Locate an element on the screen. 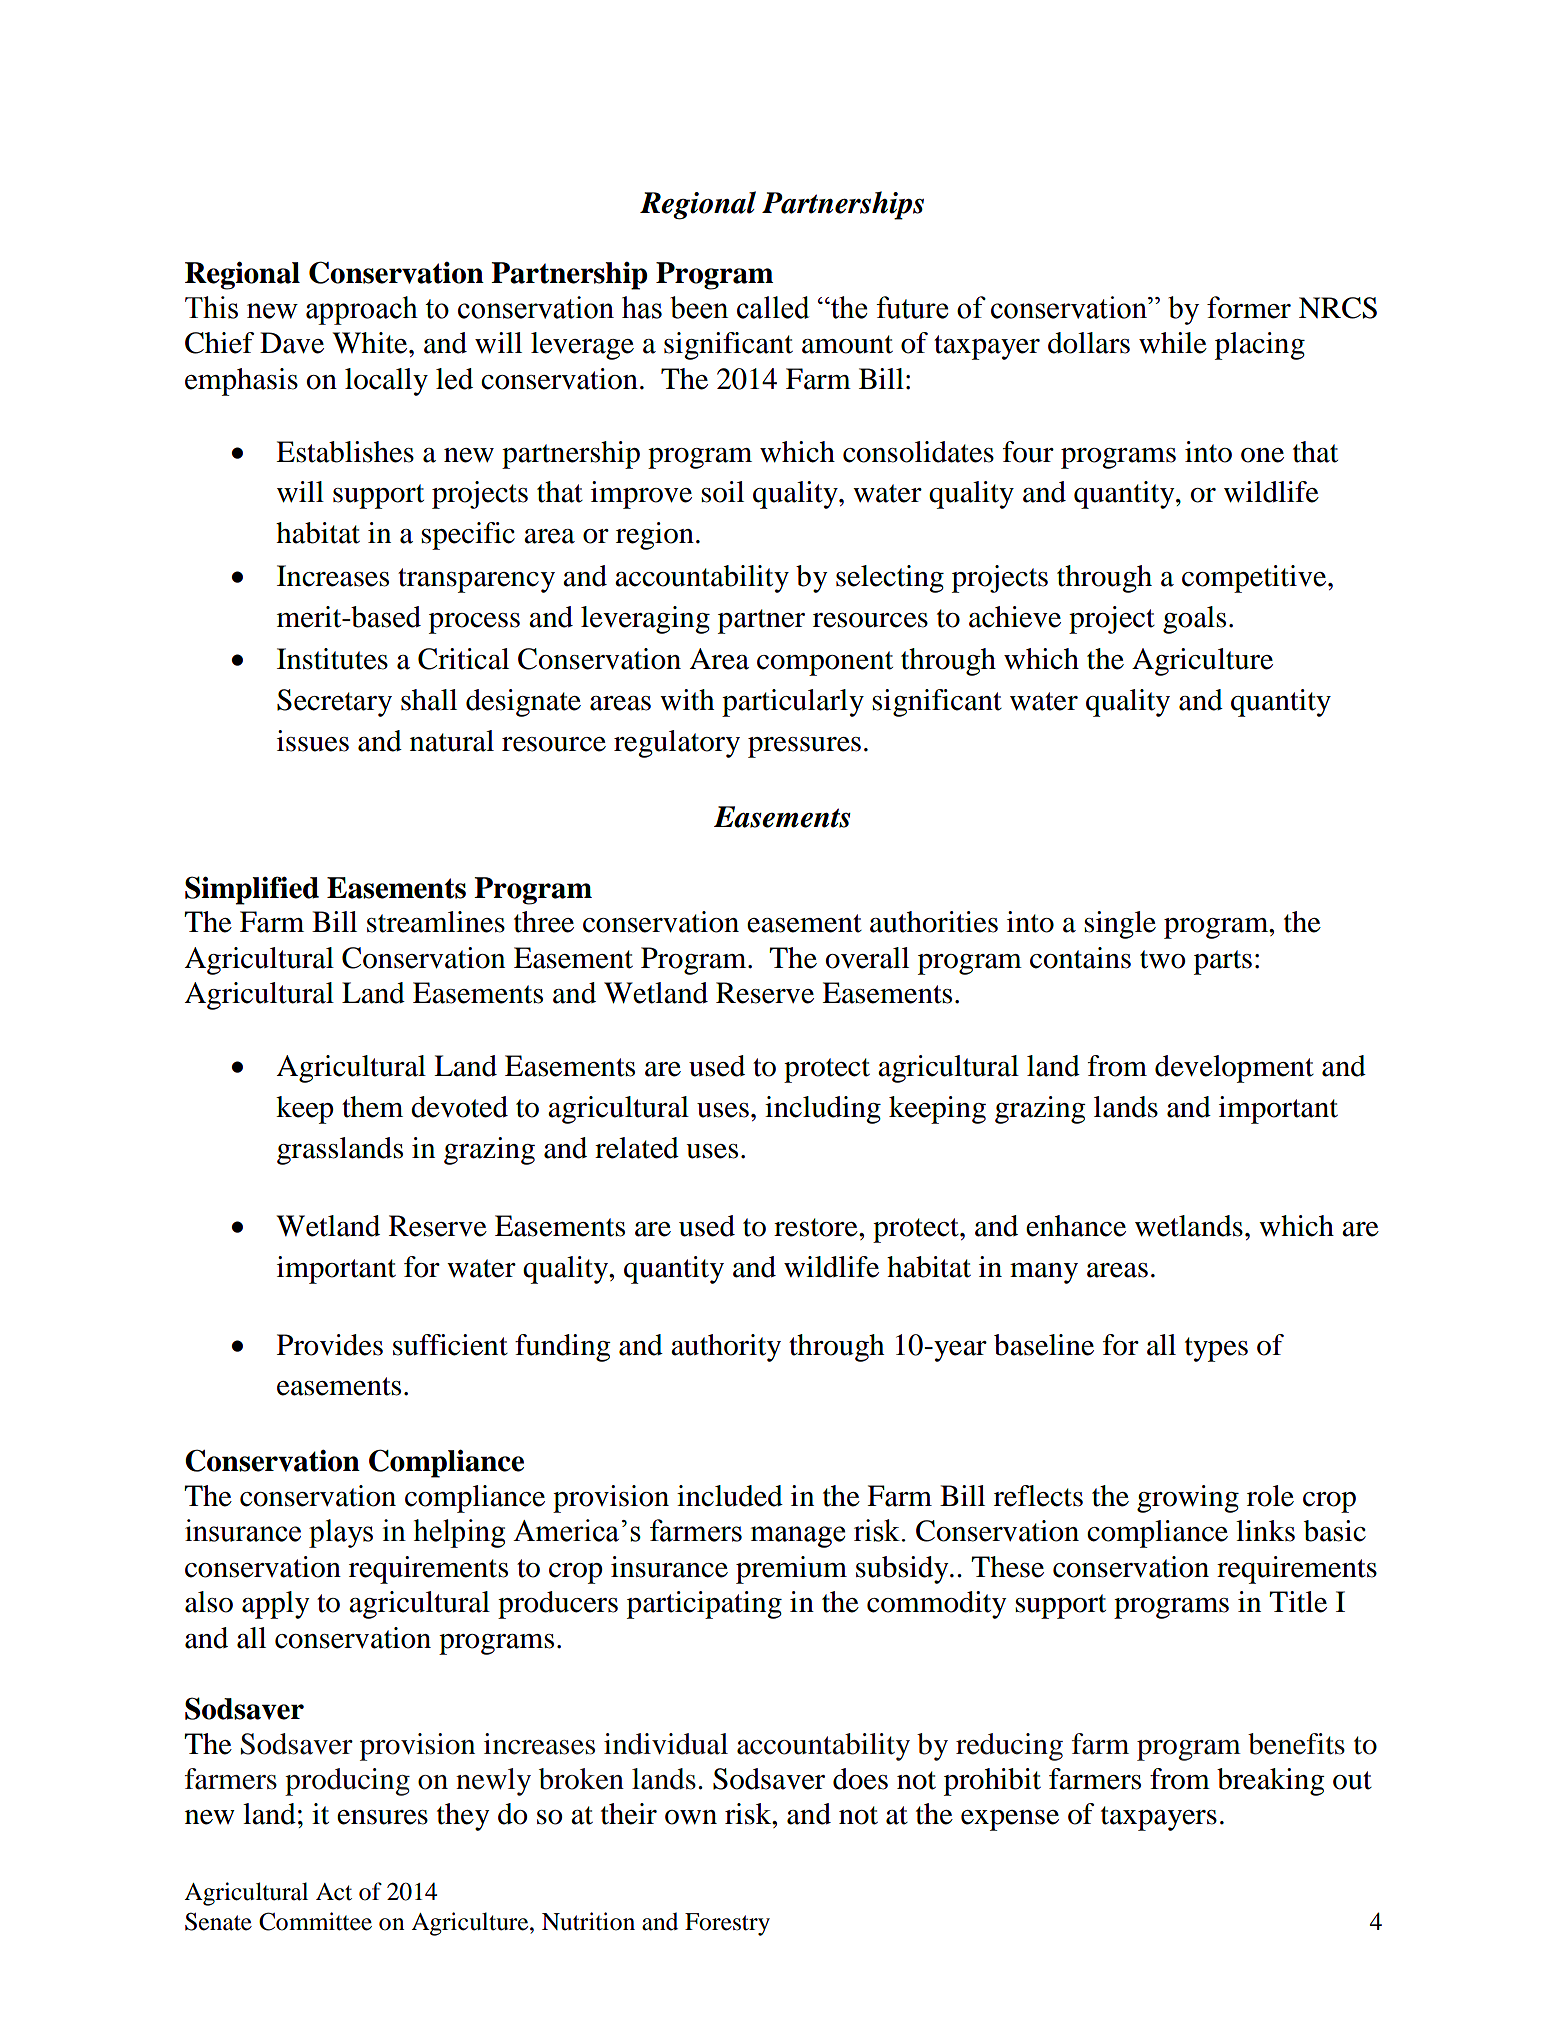  them is located at coordinates (372, 1107).
